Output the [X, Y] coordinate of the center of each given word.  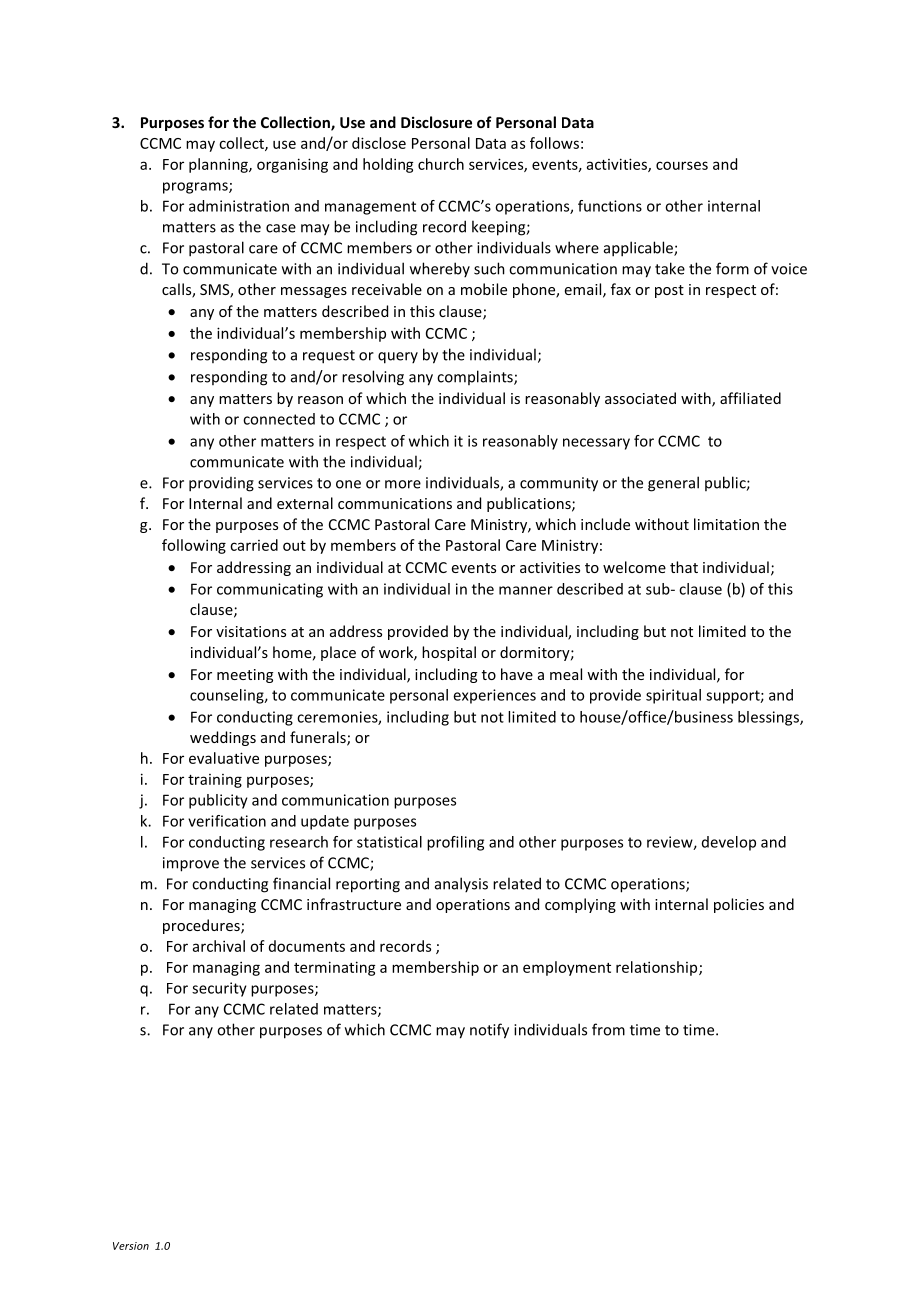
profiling [455, 843]
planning [219, 165]
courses [682, 165]
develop [729, 843]
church [441, 164]
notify [489, 1031]
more [403, 484]
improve [191, 864]
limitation [726, 524]
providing [221, 484]
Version [131, 1246]
